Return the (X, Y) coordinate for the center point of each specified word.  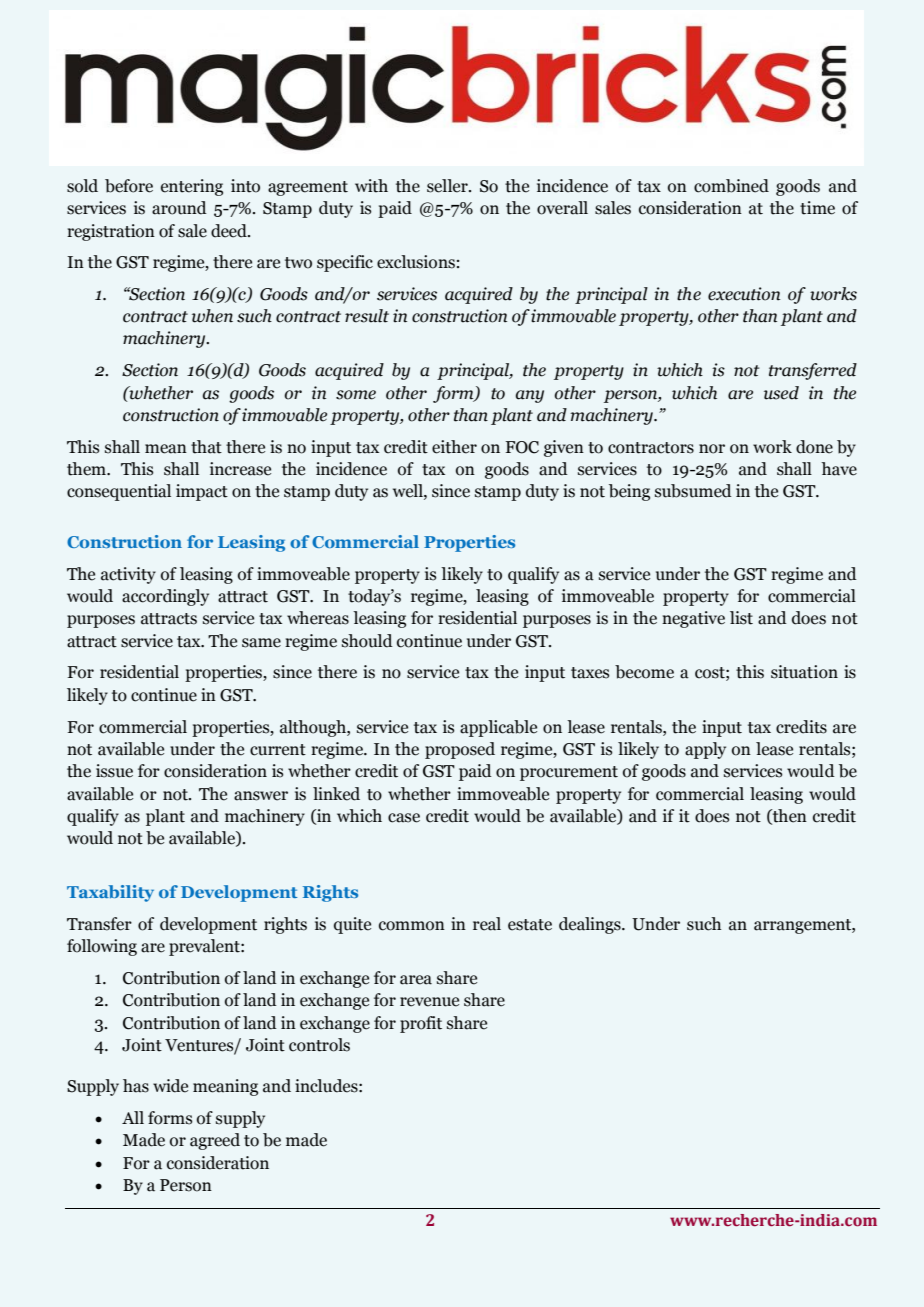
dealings (591, 925)
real (487, 924)
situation (804, 672)
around (179, 208)
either (454, 447)
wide (170, 1086)
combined (731, 186)
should (367, 641)
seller (448, 186)
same (261, 643)
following (102, 947)
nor (712, 449)
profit (421, 1024)
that (206, 447)
